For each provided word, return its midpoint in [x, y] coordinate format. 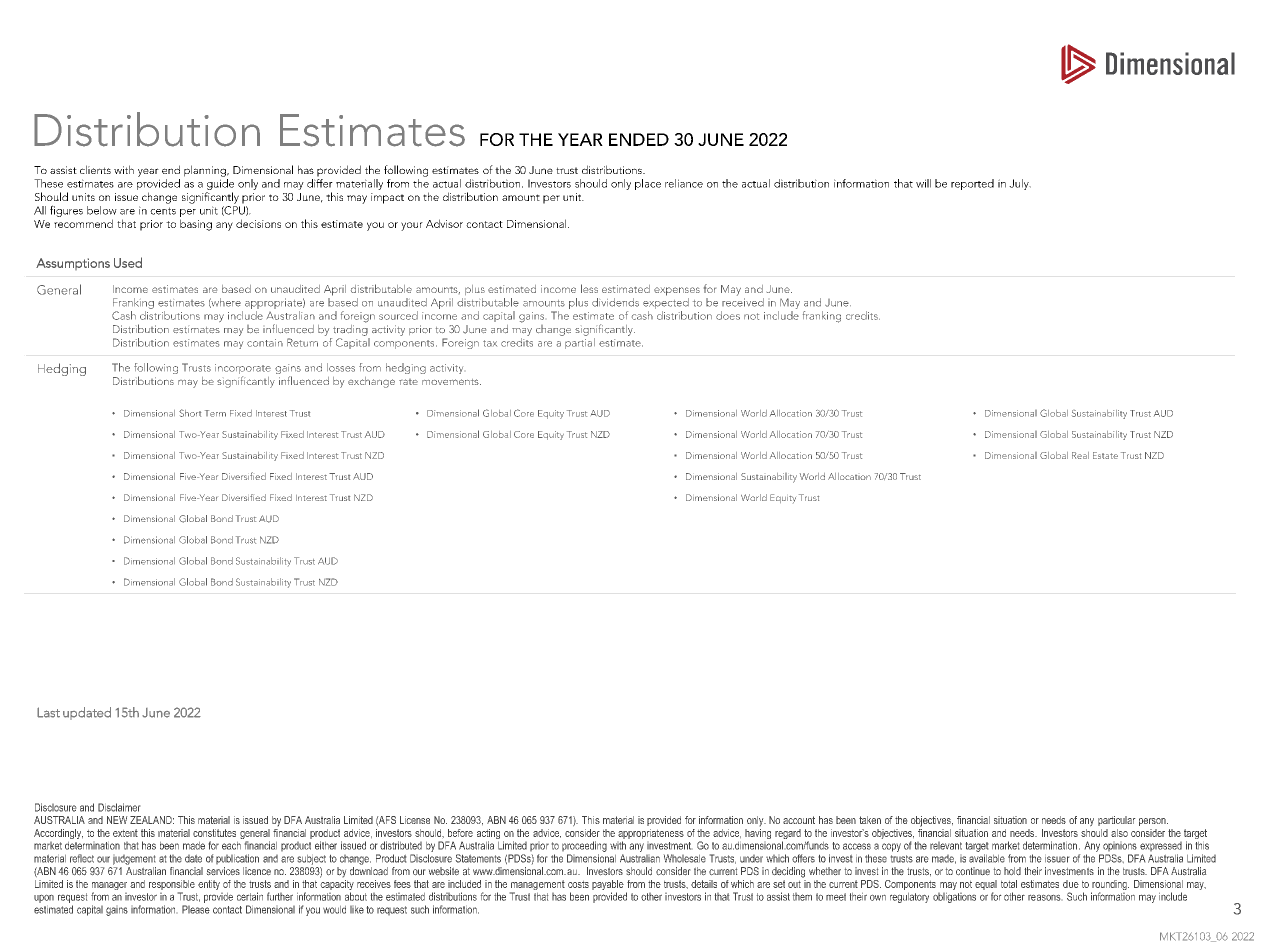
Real [1080, 455]
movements [451, 382]
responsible [172, 886]
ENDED [639, 139]
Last [48, 712]
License [415, 820]
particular [1116, 821]
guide [220, 186]
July [1020, 184]
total [1009, 884]
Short [190, 413]
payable [608, 886]
